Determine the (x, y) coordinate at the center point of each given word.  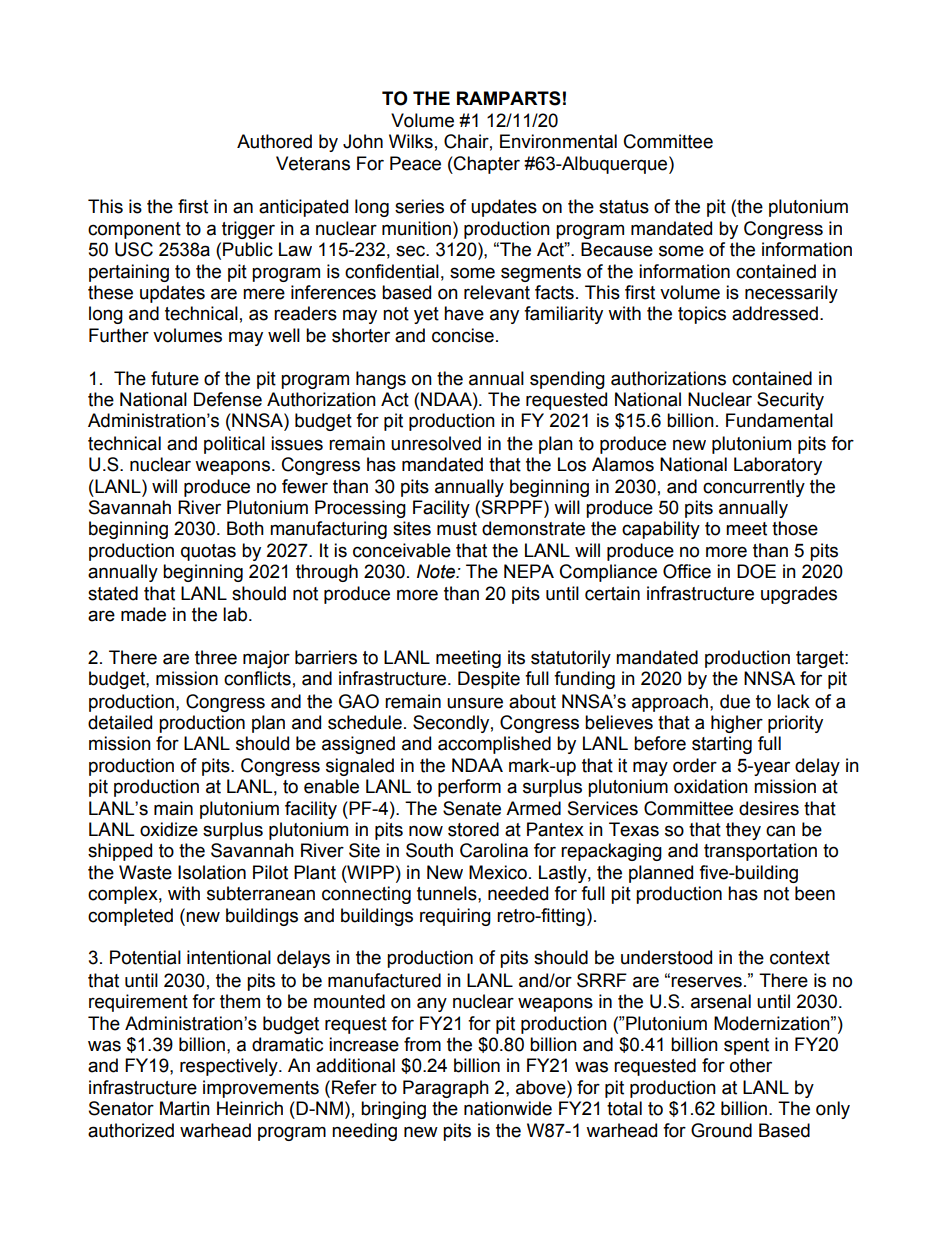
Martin (185, 1108)
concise (463, 335)
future (175, 378)
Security (790, 401)
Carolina (494, 850)
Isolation (212, 872)
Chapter (486, 165)
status (624, 207)
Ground (721, 1130)
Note (437, 571)
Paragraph (446, 1089)
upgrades (799, 595)
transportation (760, 852)
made (143, 614)
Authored (274, 141)
